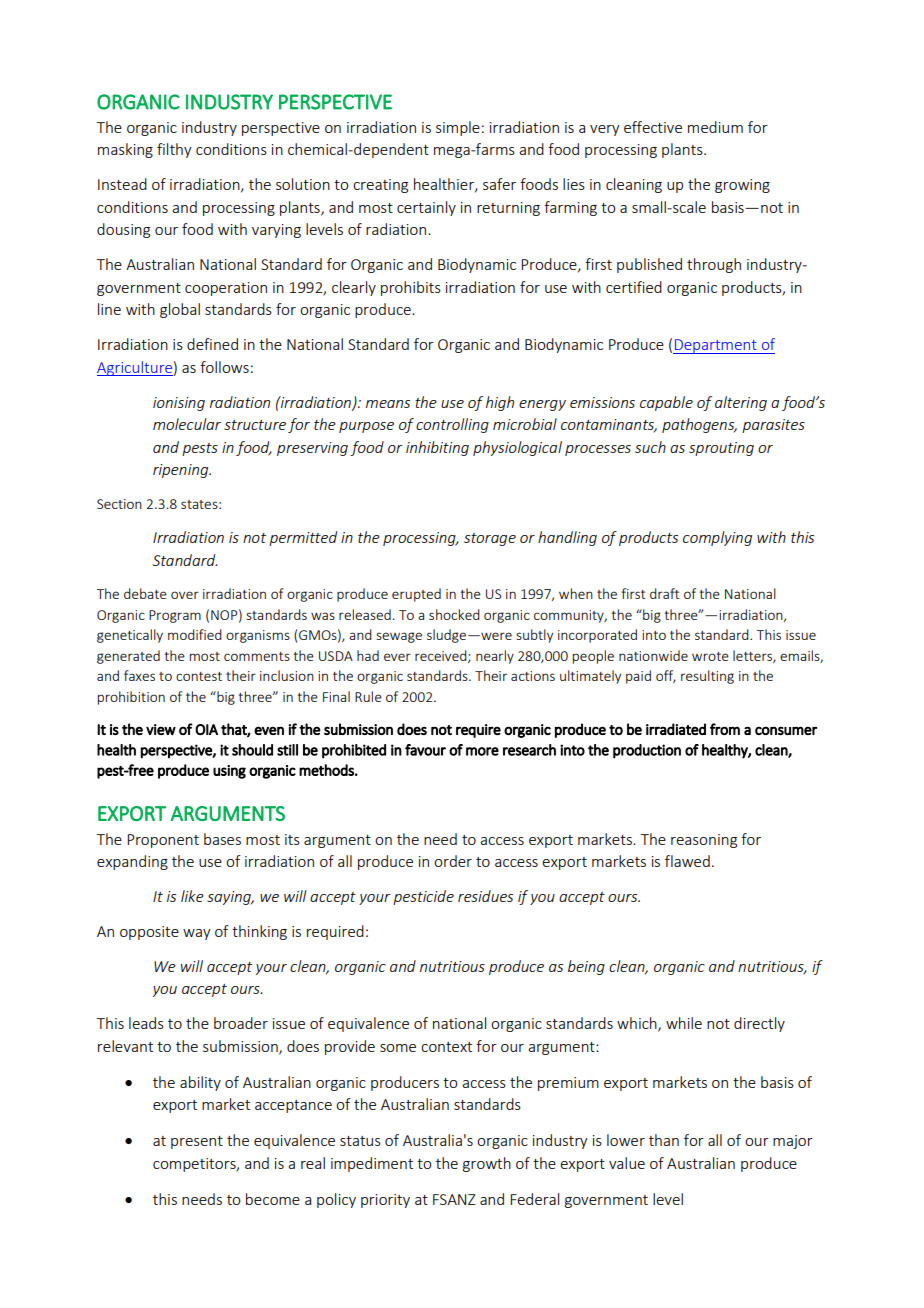 Image resolution: width=924 pixels, height=1308 pixels. Describe the element at coordinates (664, 1140) in the image. I see `than` at that location.
